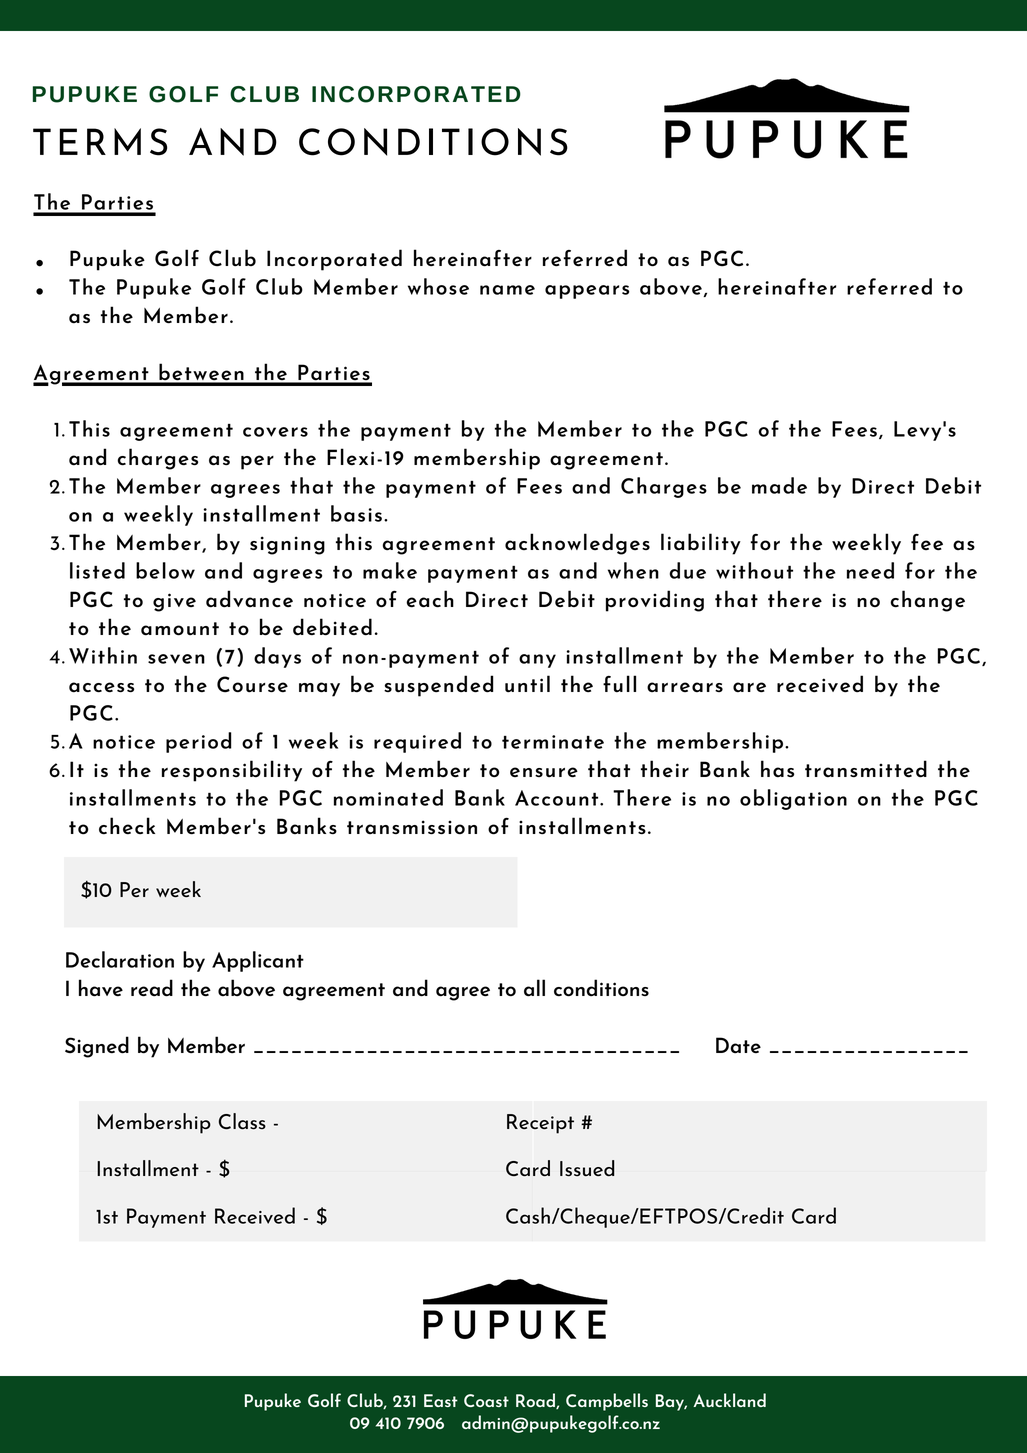 This screenshot has width=1027, height=1453. Describe the element at coordinates (544, 772) in the screenshot. I see `ensure` at that location.
